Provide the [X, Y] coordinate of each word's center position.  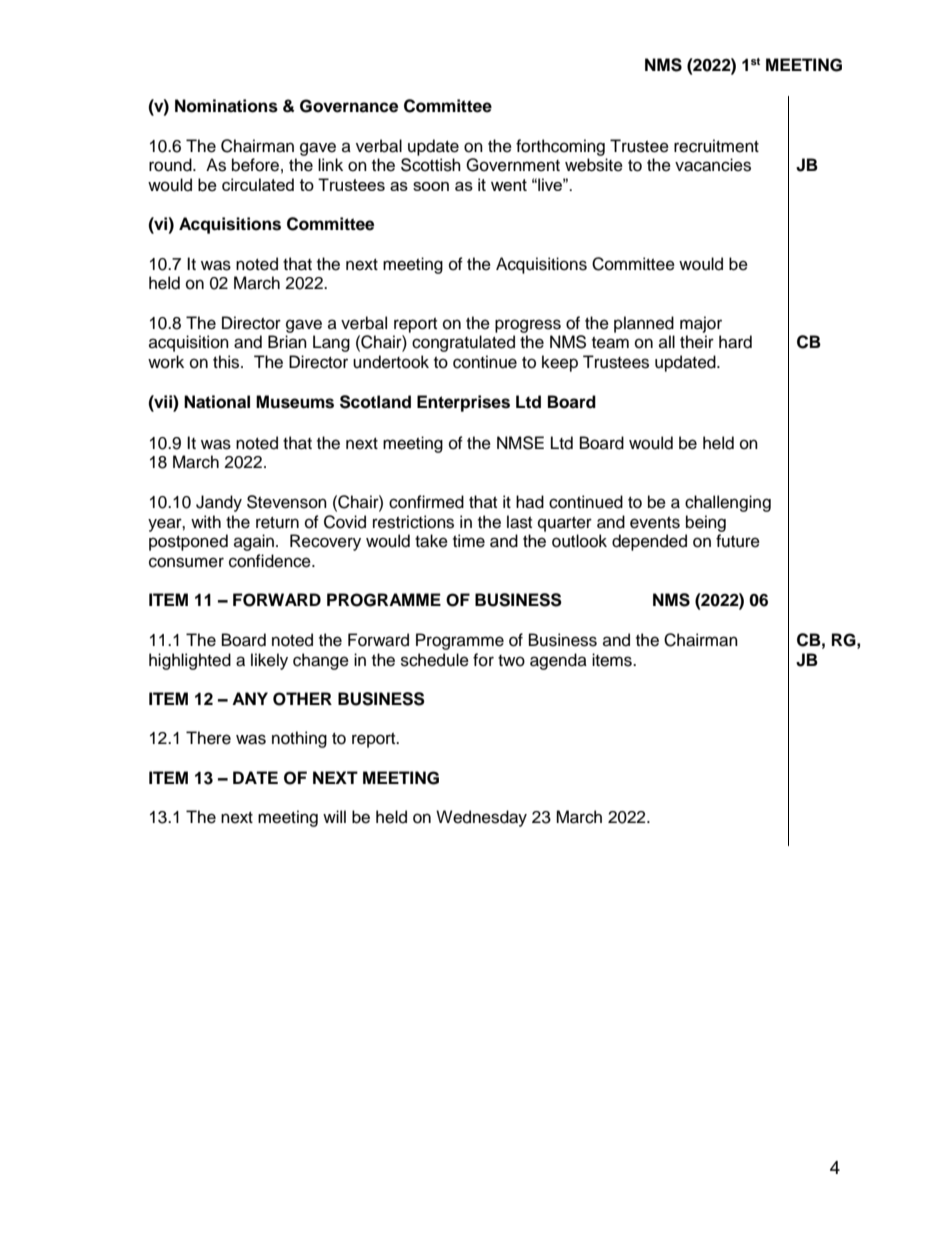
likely [269, 661]
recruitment [716, 146]
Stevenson [287, 502]
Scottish [431, 165]
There [208, 738]
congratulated [463, 343]
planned [644, 324]
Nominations [226, 106]
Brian [287, 341]
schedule [435, 660]
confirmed [426, 502]
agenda [558, 661]
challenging [728, 503]
